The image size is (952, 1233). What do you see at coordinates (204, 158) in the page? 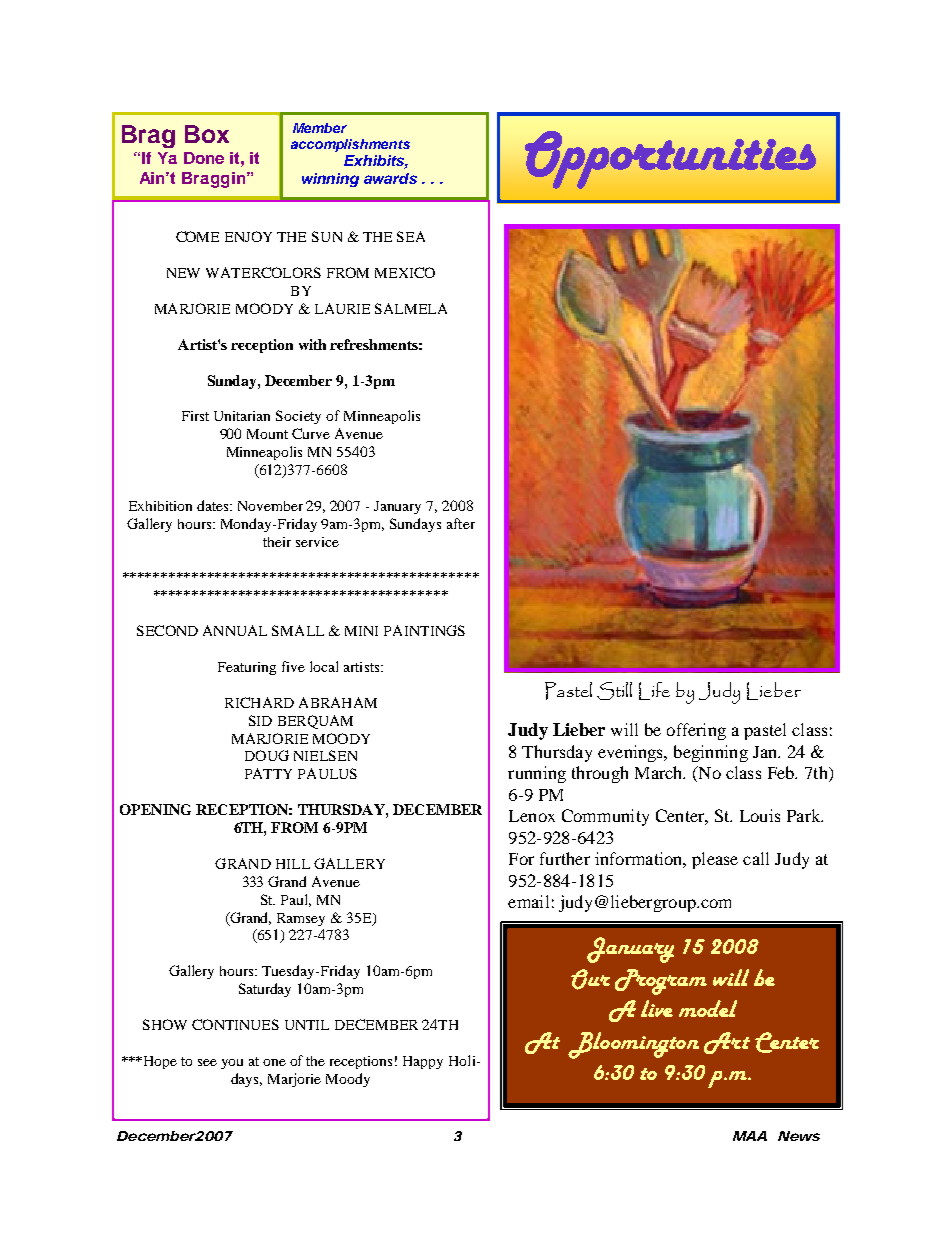
I see `Done` at bounding box center [204, 158].
